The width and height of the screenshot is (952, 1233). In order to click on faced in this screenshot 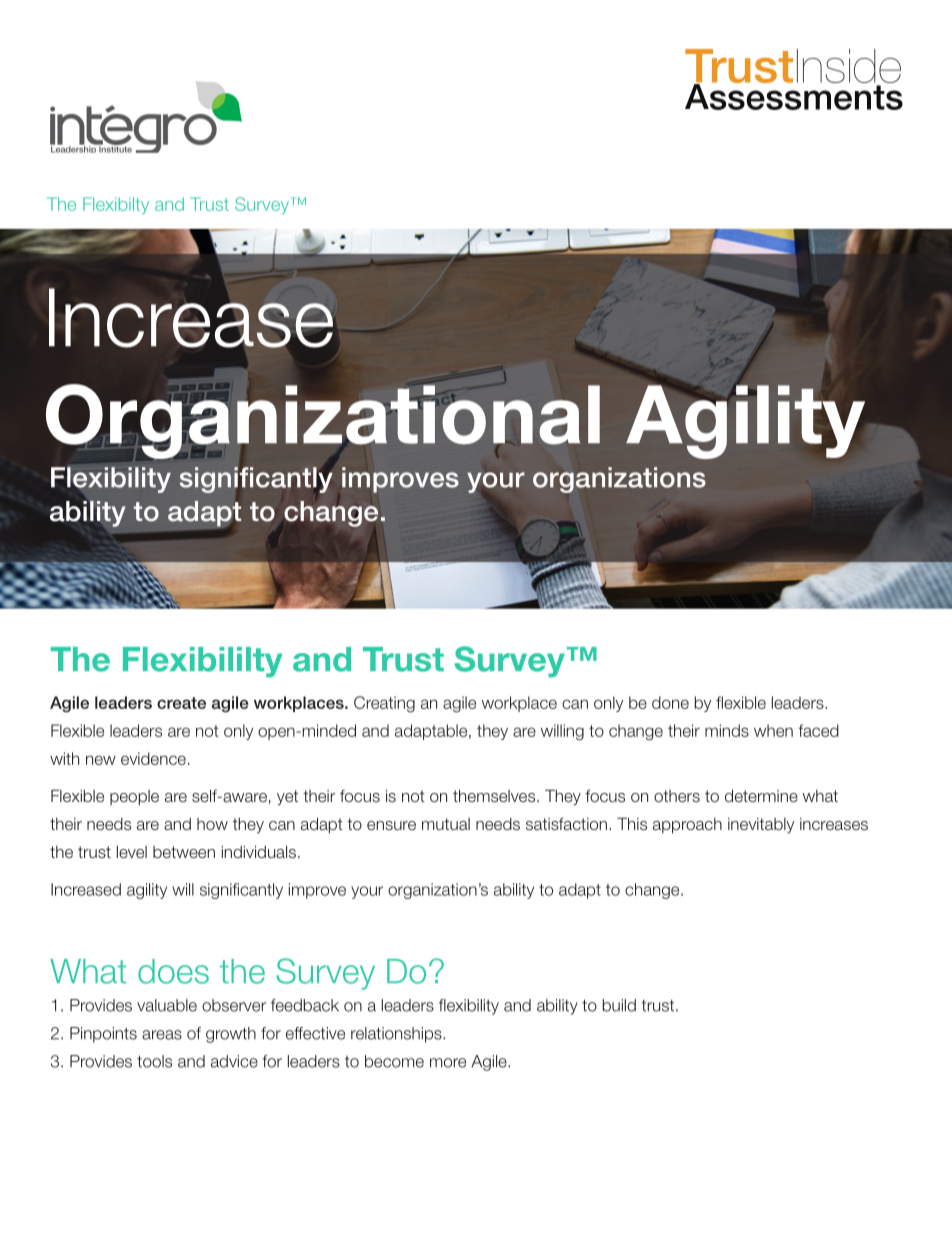, I will do `click(818, 730)`.
